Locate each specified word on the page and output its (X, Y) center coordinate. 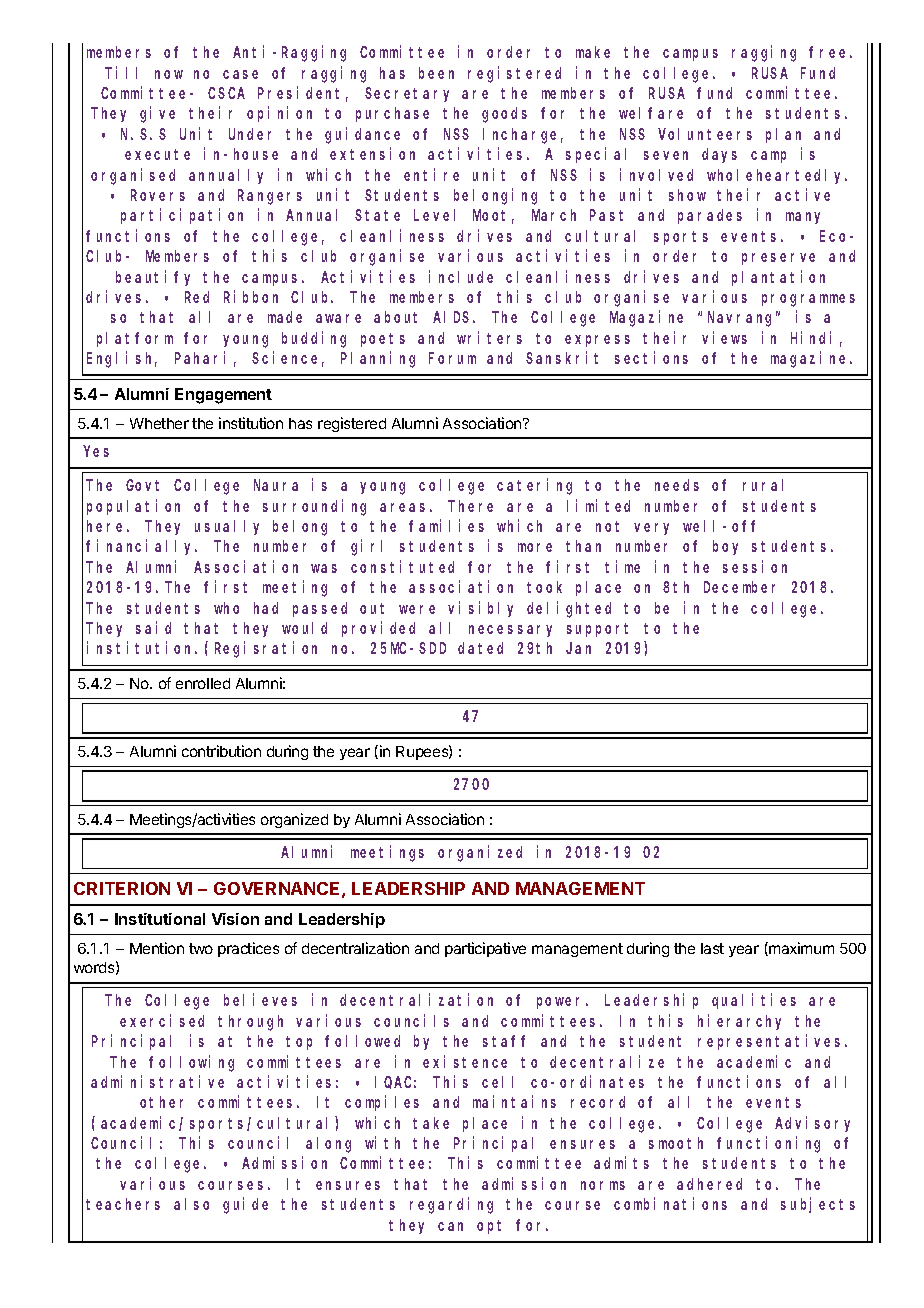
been (436, 73)
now (169, 74)
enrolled (203, 683)
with (382, 1142)
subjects (818, 1205)
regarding (451, 1206)
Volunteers (705, 134)
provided (378, 629)
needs (677, 485)
